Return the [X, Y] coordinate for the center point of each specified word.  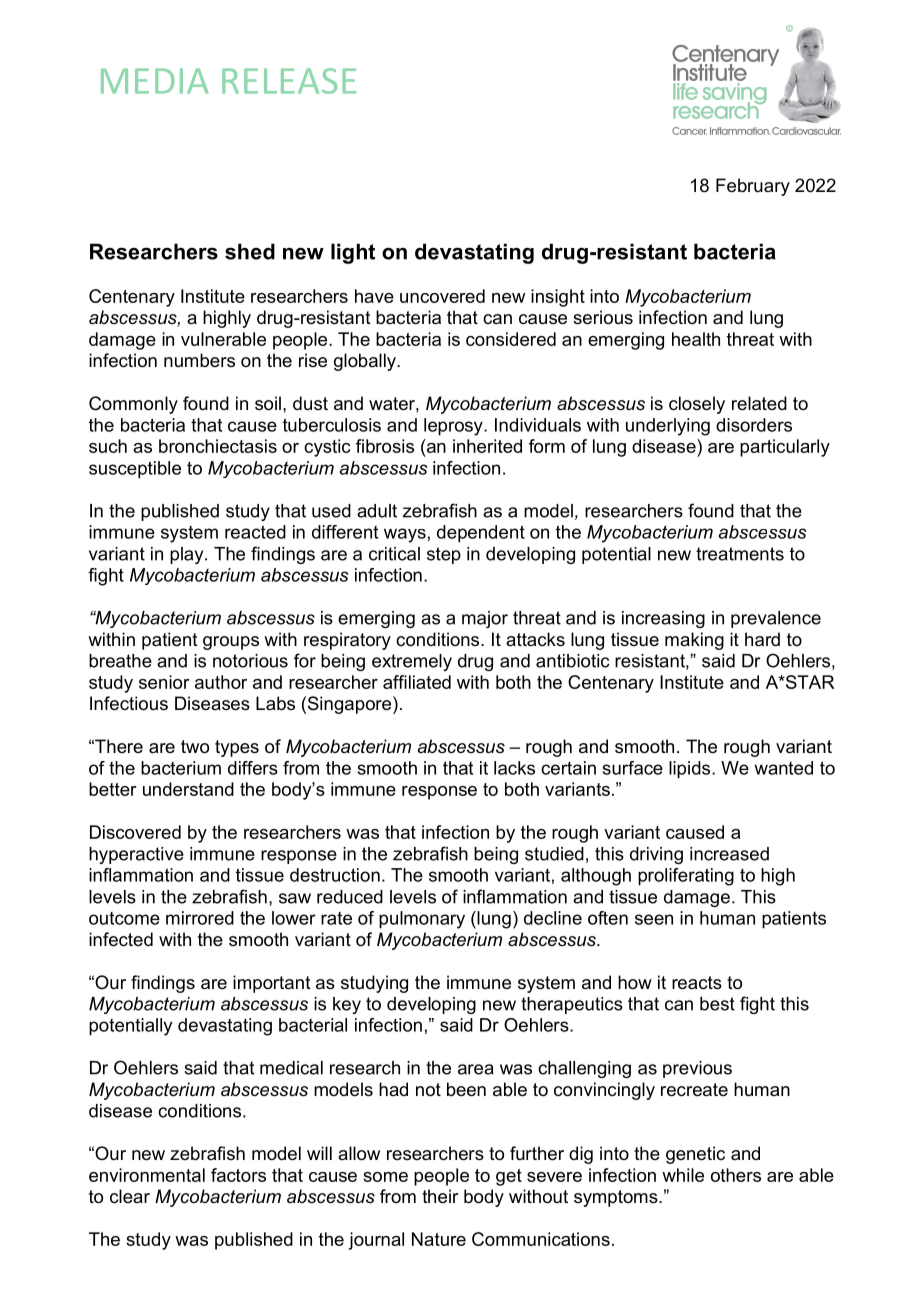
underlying [668, 427]
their [440, 1196]
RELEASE [289, 81]
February [753, 187]
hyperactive [136, 855]
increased [729, 854]
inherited [487, 446]
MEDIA [155, 81]
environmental [147, 1175]
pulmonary [422, 920]
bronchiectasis [218, 446]
